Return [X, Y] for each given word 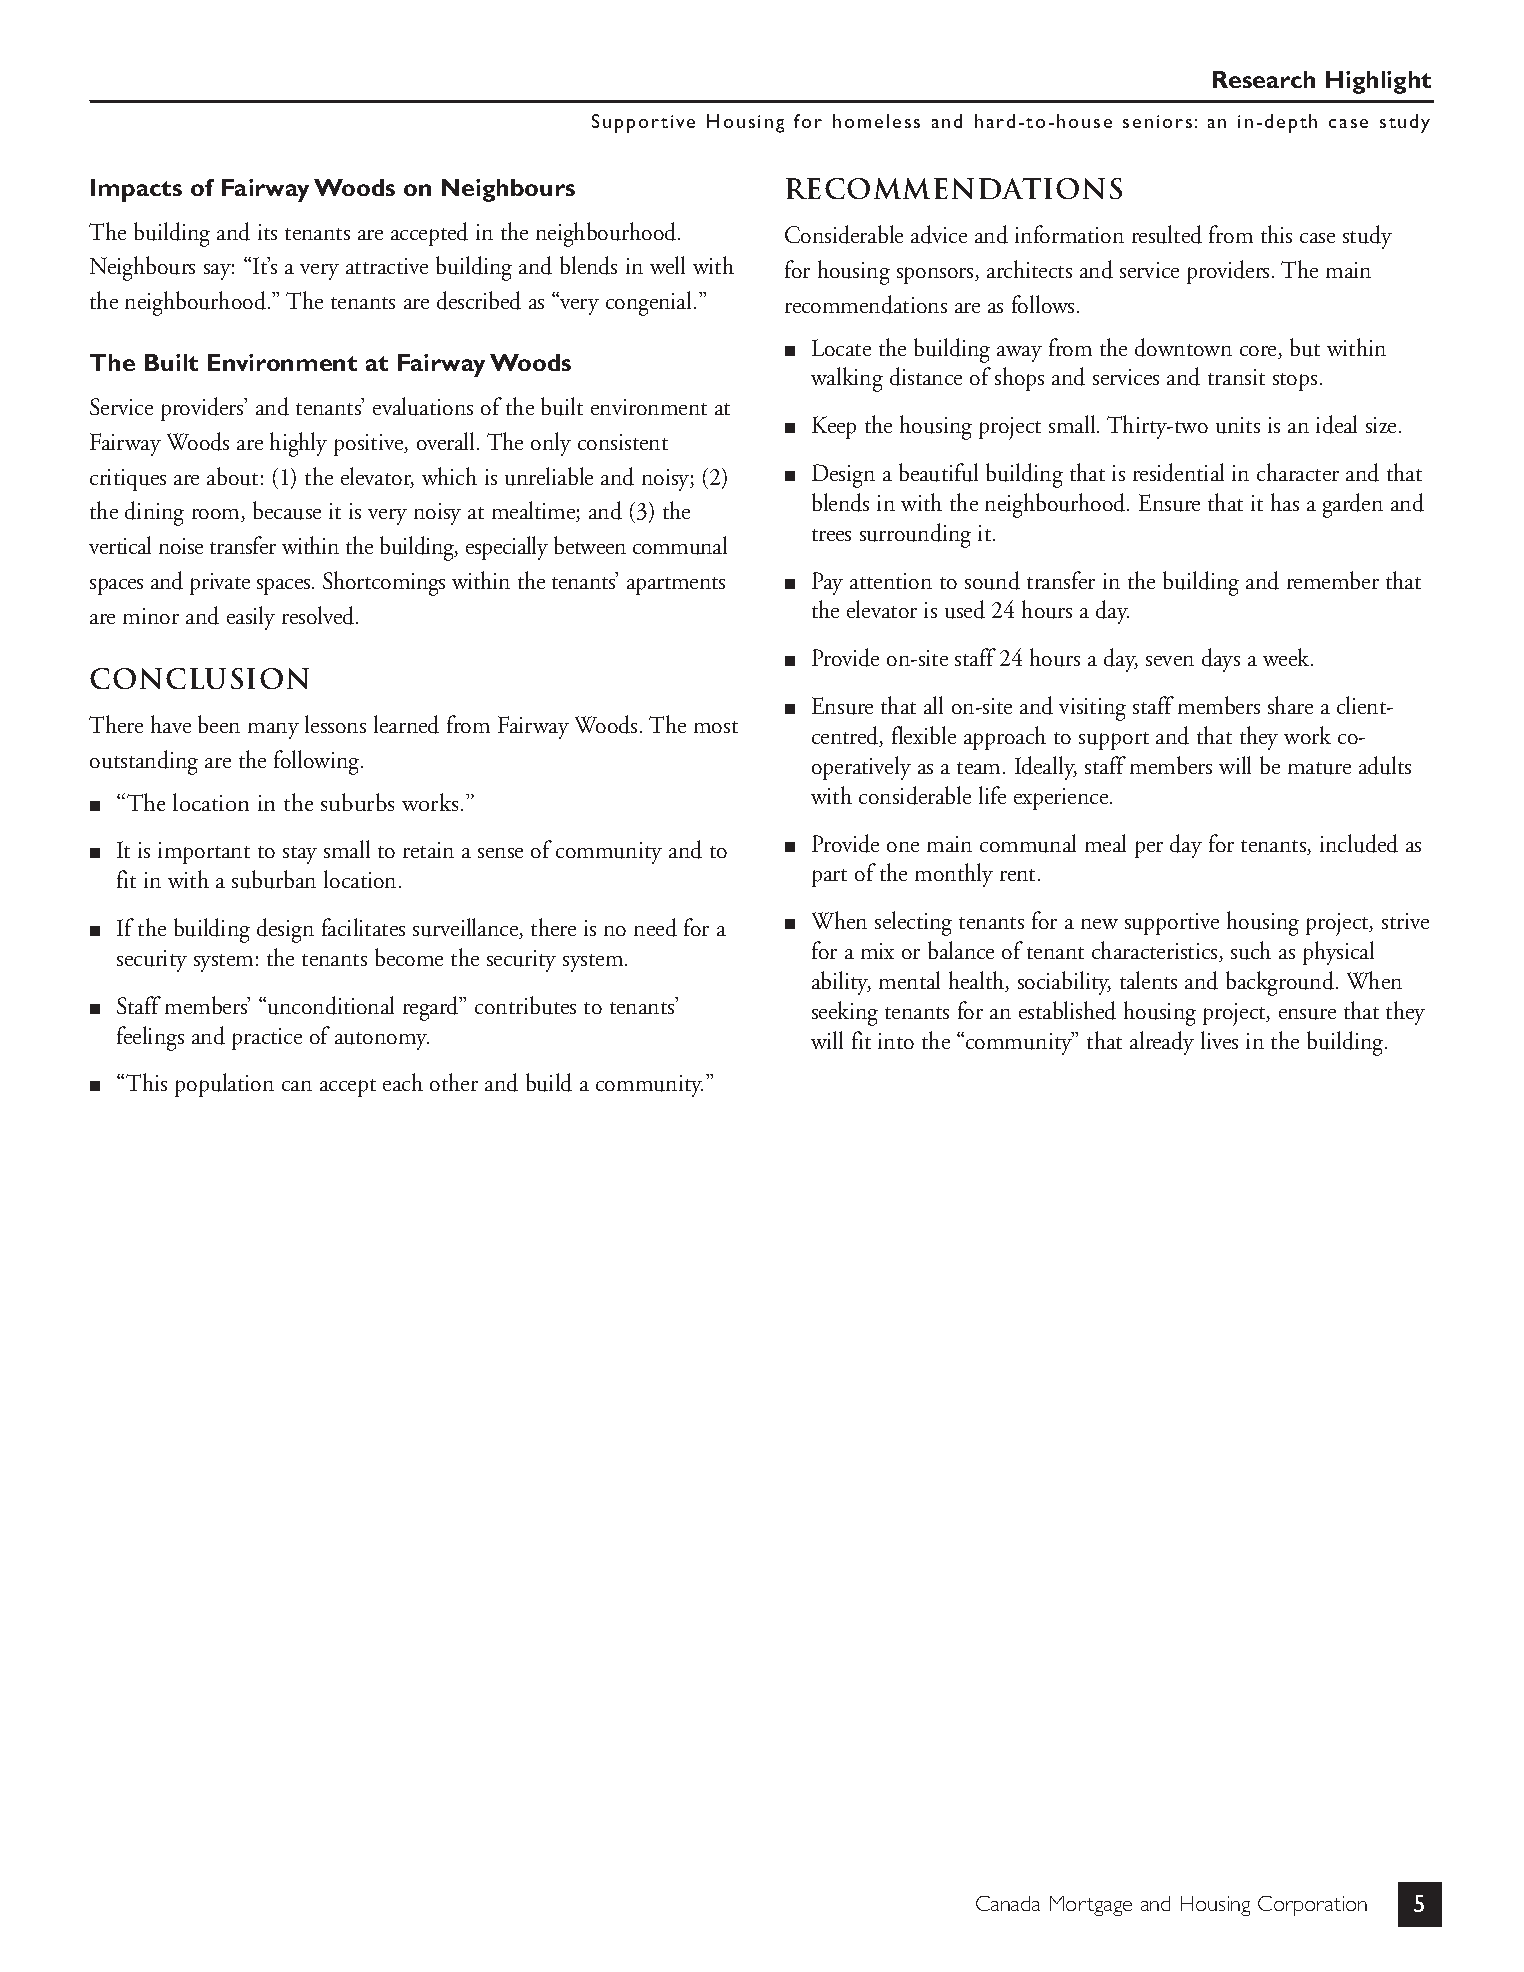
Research [1264, 79]
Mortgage [1091, 1906]
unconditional [331, 1005]
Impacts [136, 190]
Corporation [1312, 1906]
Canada [1008, 1903]
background [1280, 983]
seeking [845, 1013]
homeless [876, 121]
